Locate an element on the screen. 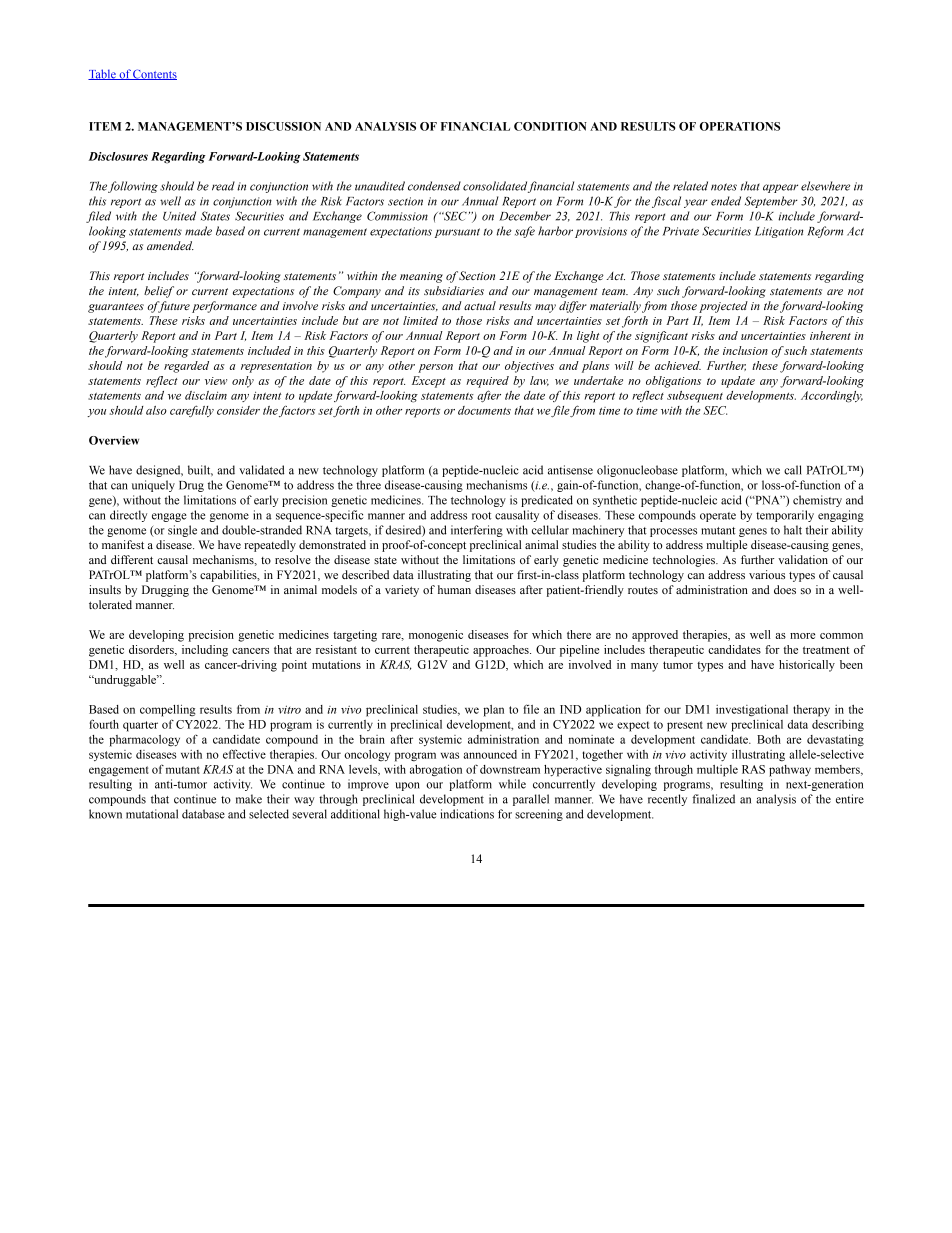  documents is located at coordinates (484, 410).
